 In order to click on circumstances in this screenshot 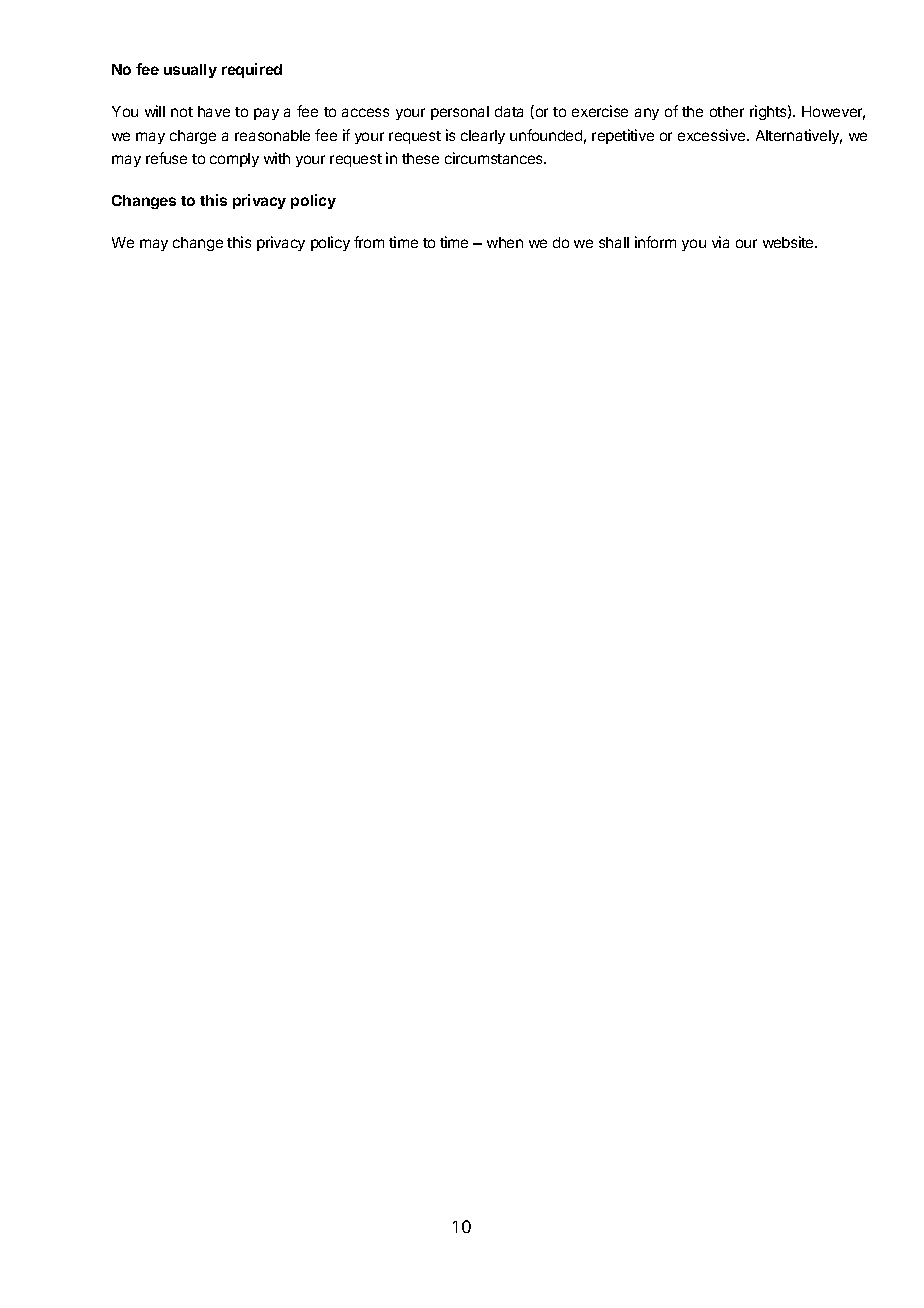, I will do `click(495, 158)`.
